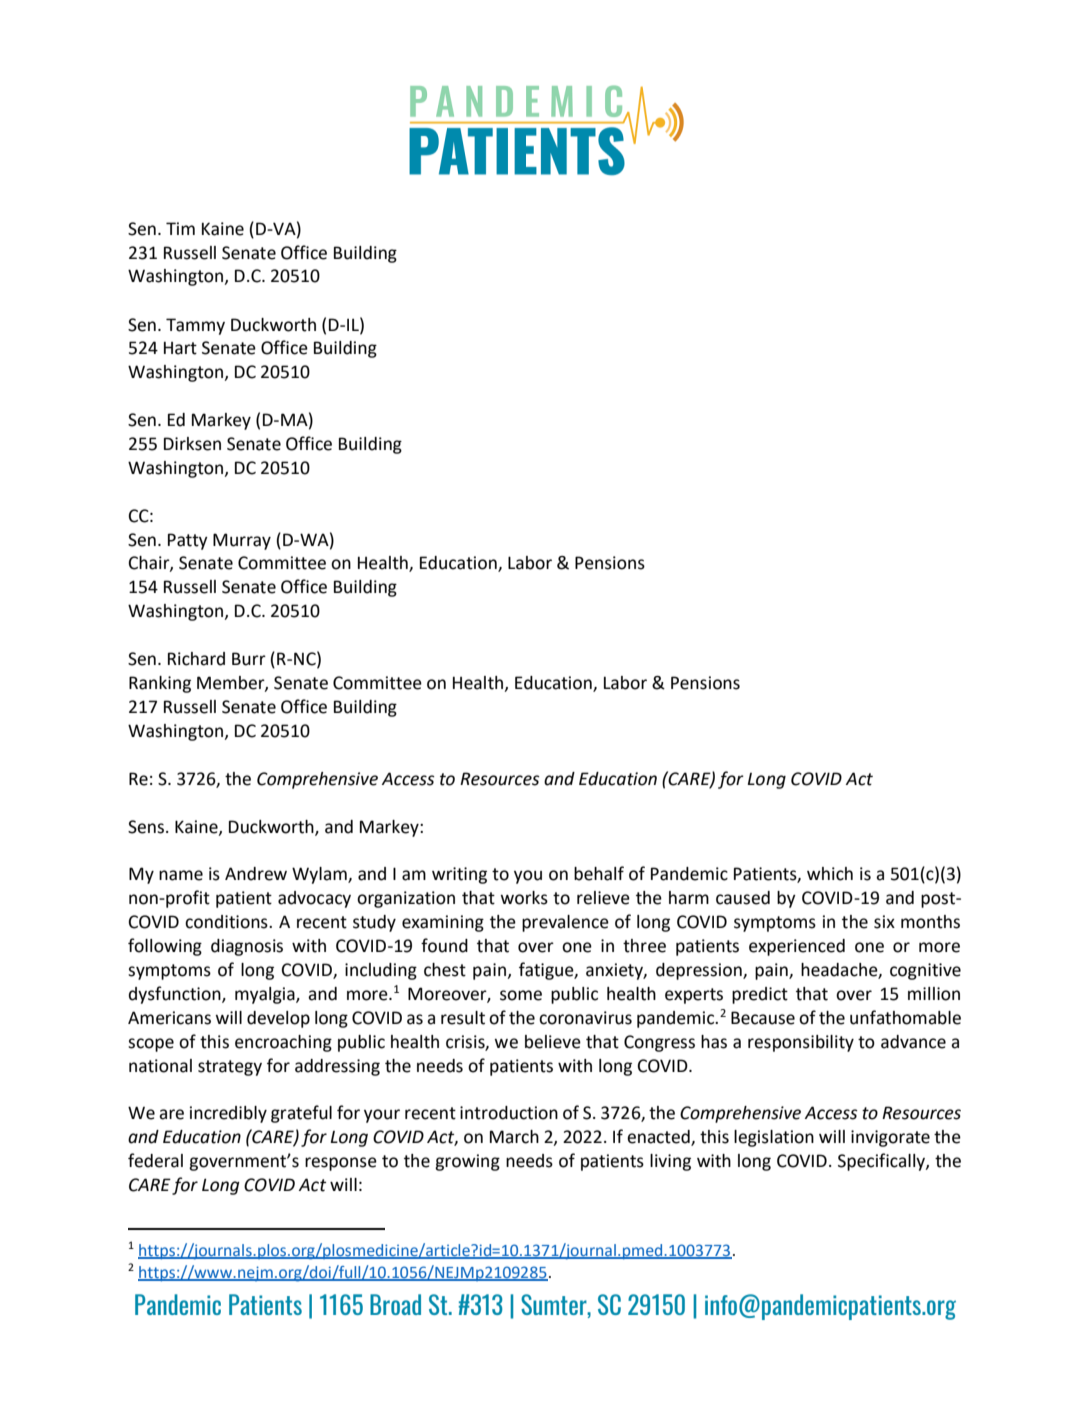 Image resolution: width=1090 pixels, height=1410 pixels. What do you see at coordinates (195, 326) in the page?
I see `Tammy` at bounding box center [195, 326].
